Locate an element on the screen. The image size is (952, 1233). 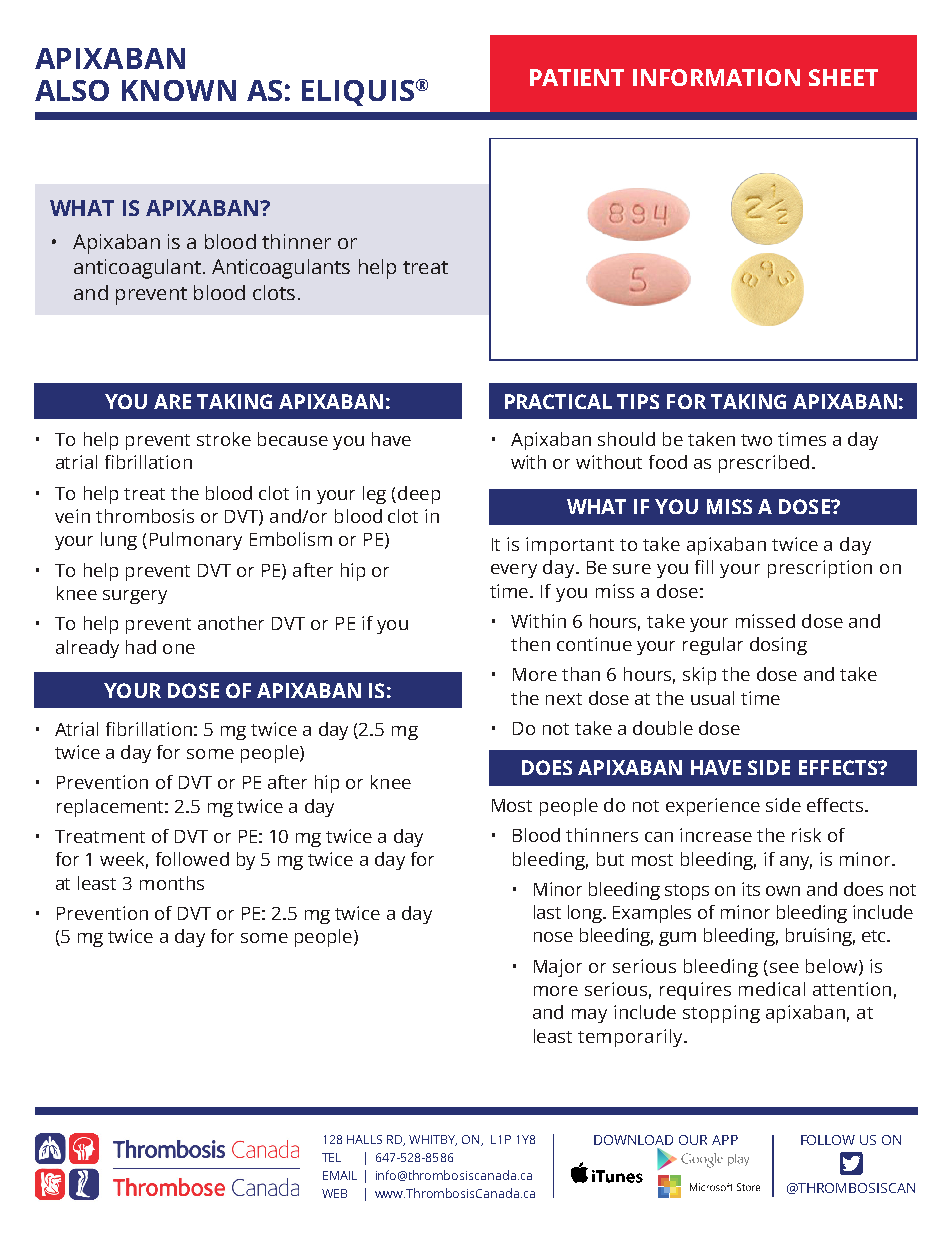
APP is located at coordinates (725, 1140).
